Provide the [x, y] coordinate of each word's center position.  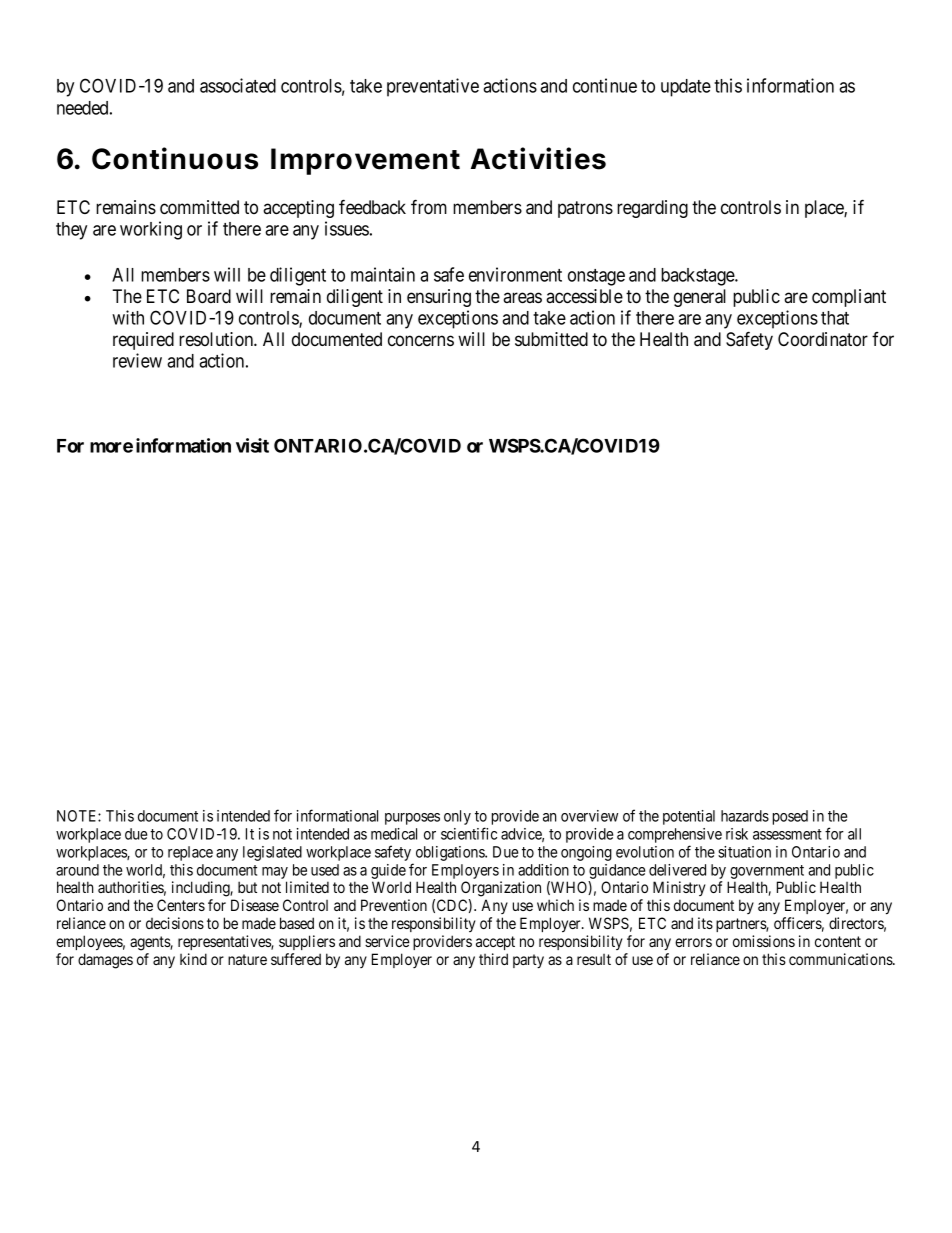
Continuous [175, 158]
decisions [175, 923]
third [493, 959]
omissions [764, 941]
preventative [433, 87]
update [686, 88]
